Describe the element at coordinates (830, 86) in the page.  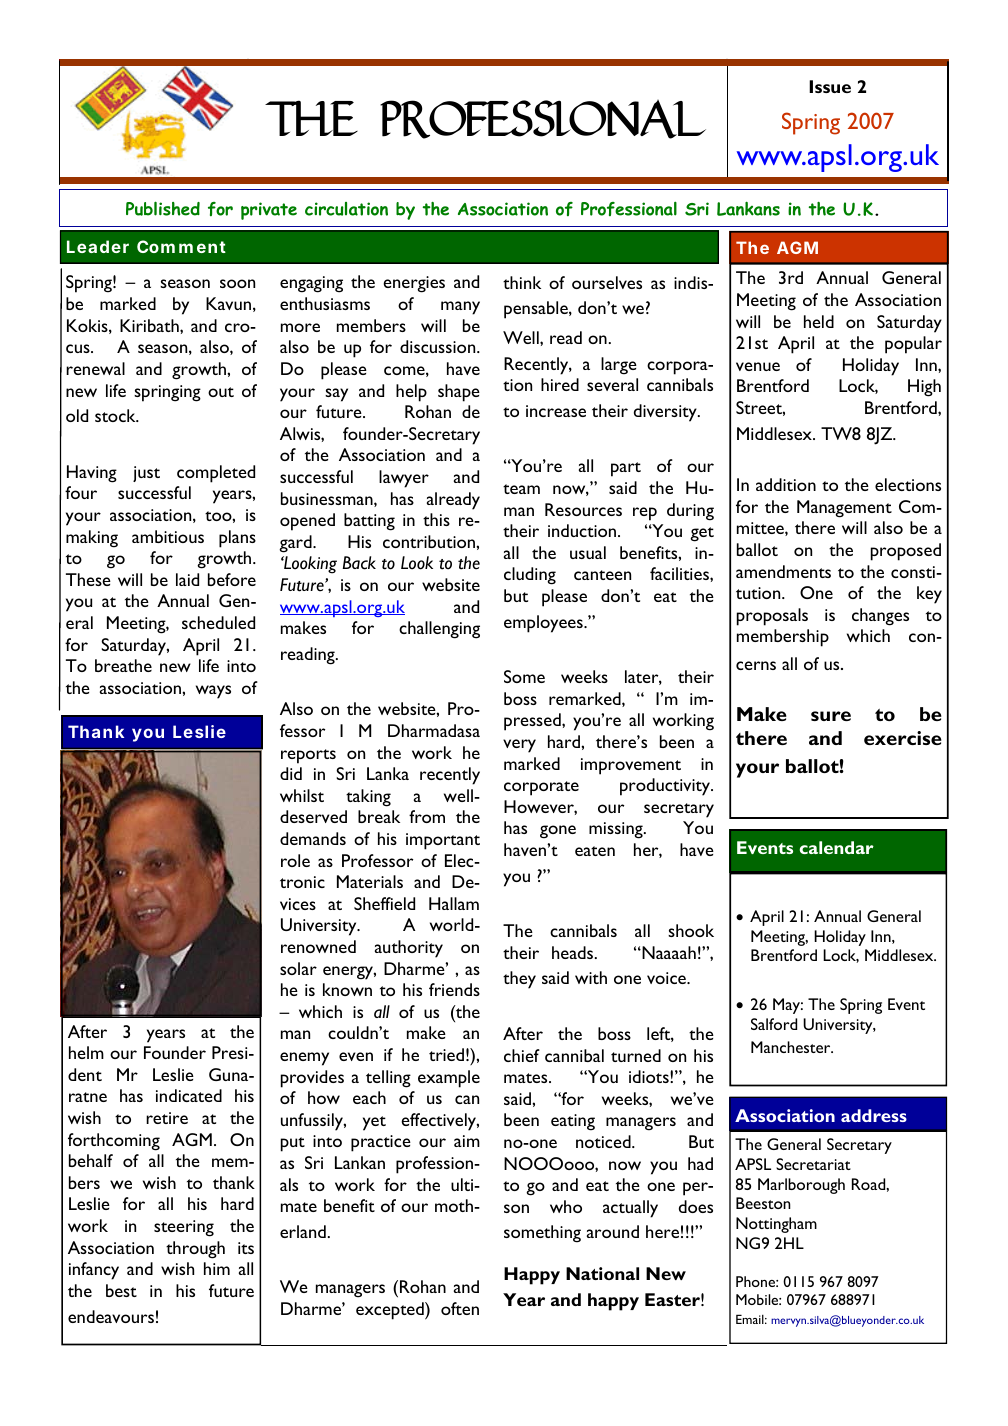
I see `Issue` at that location.
